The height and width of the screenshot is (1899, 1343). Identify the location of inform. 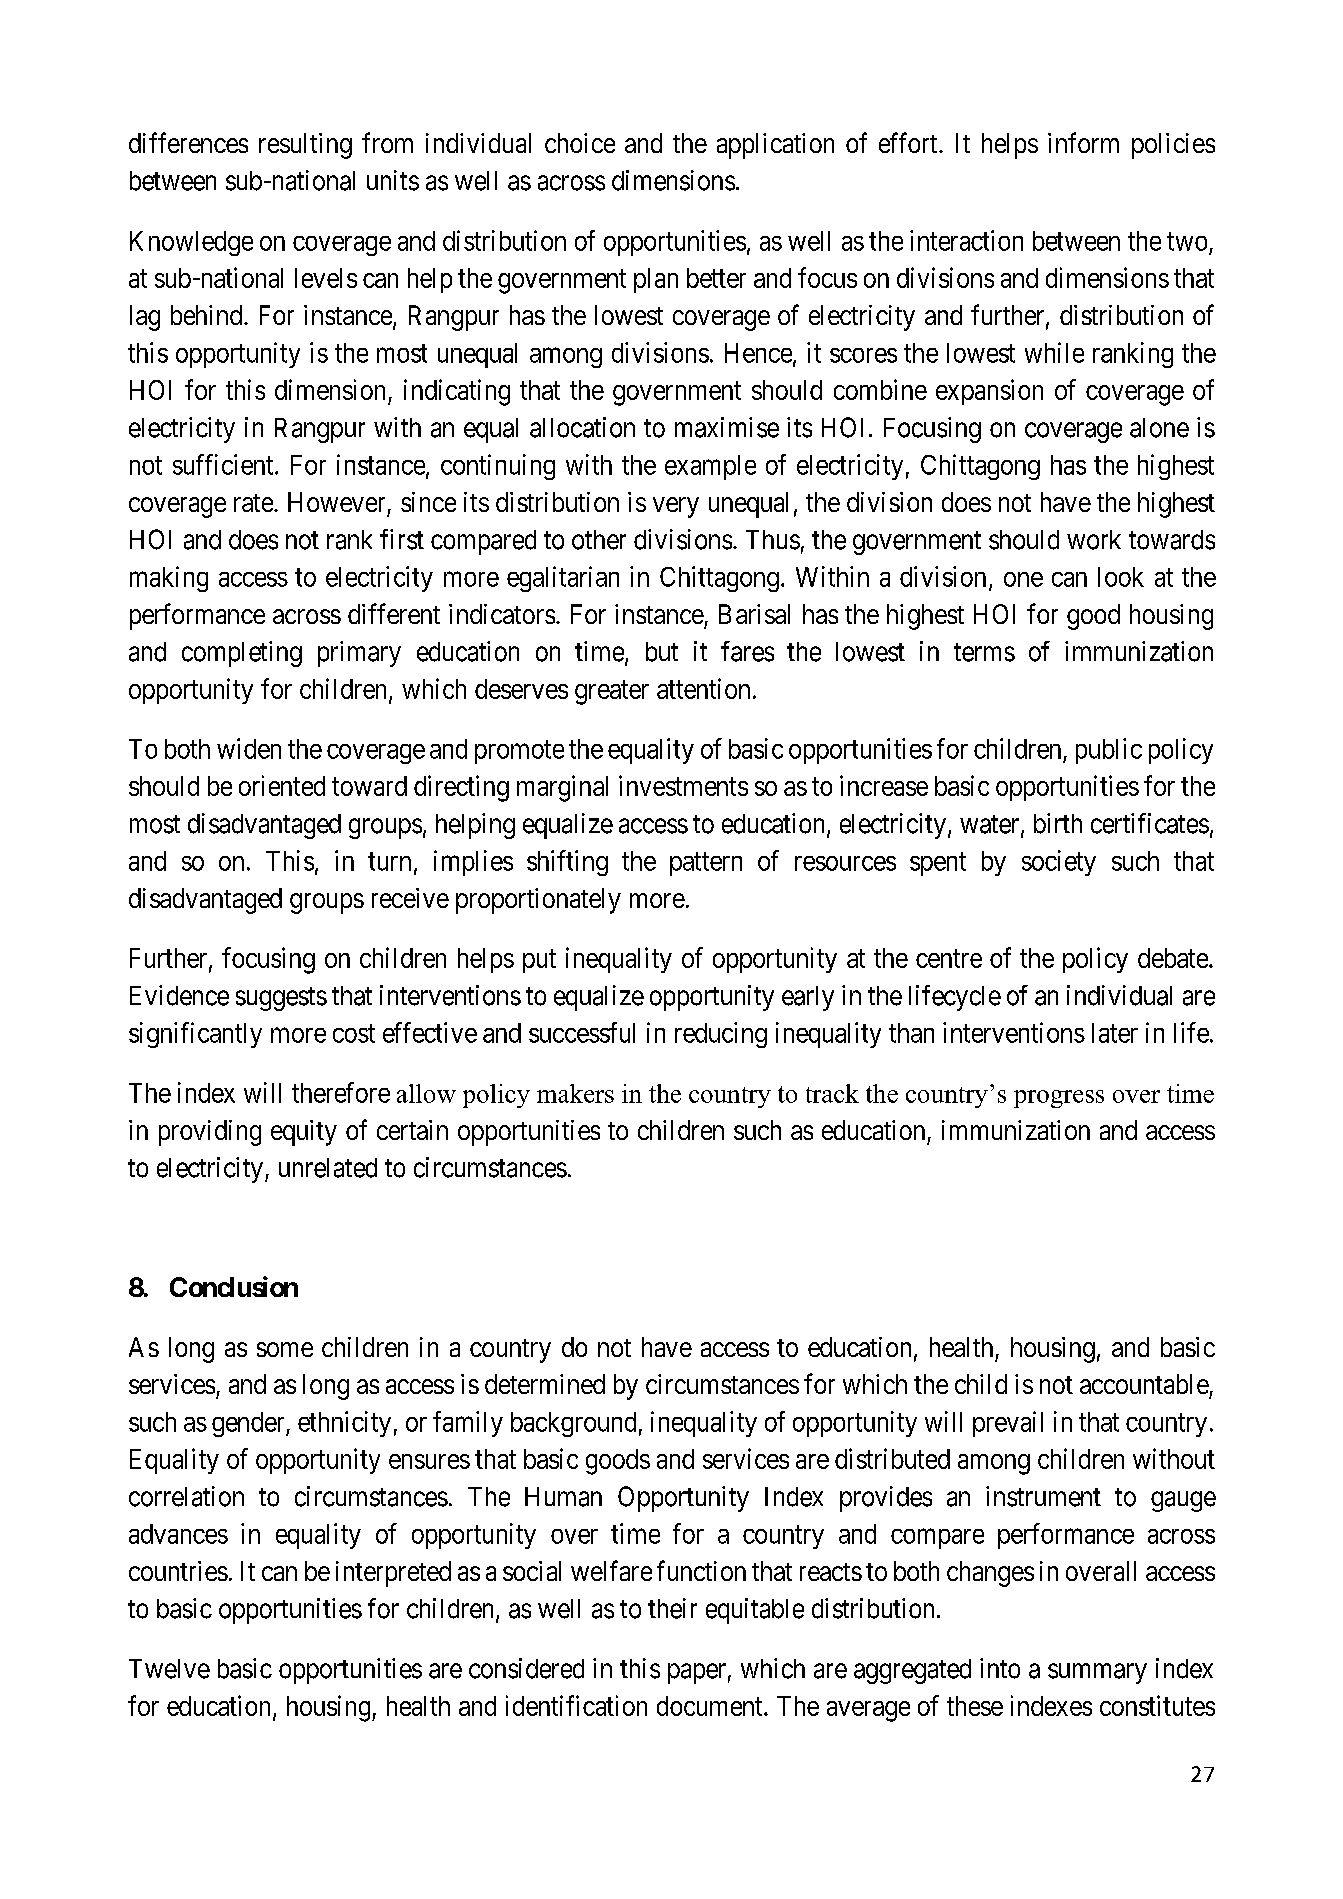
(1083, 142).
